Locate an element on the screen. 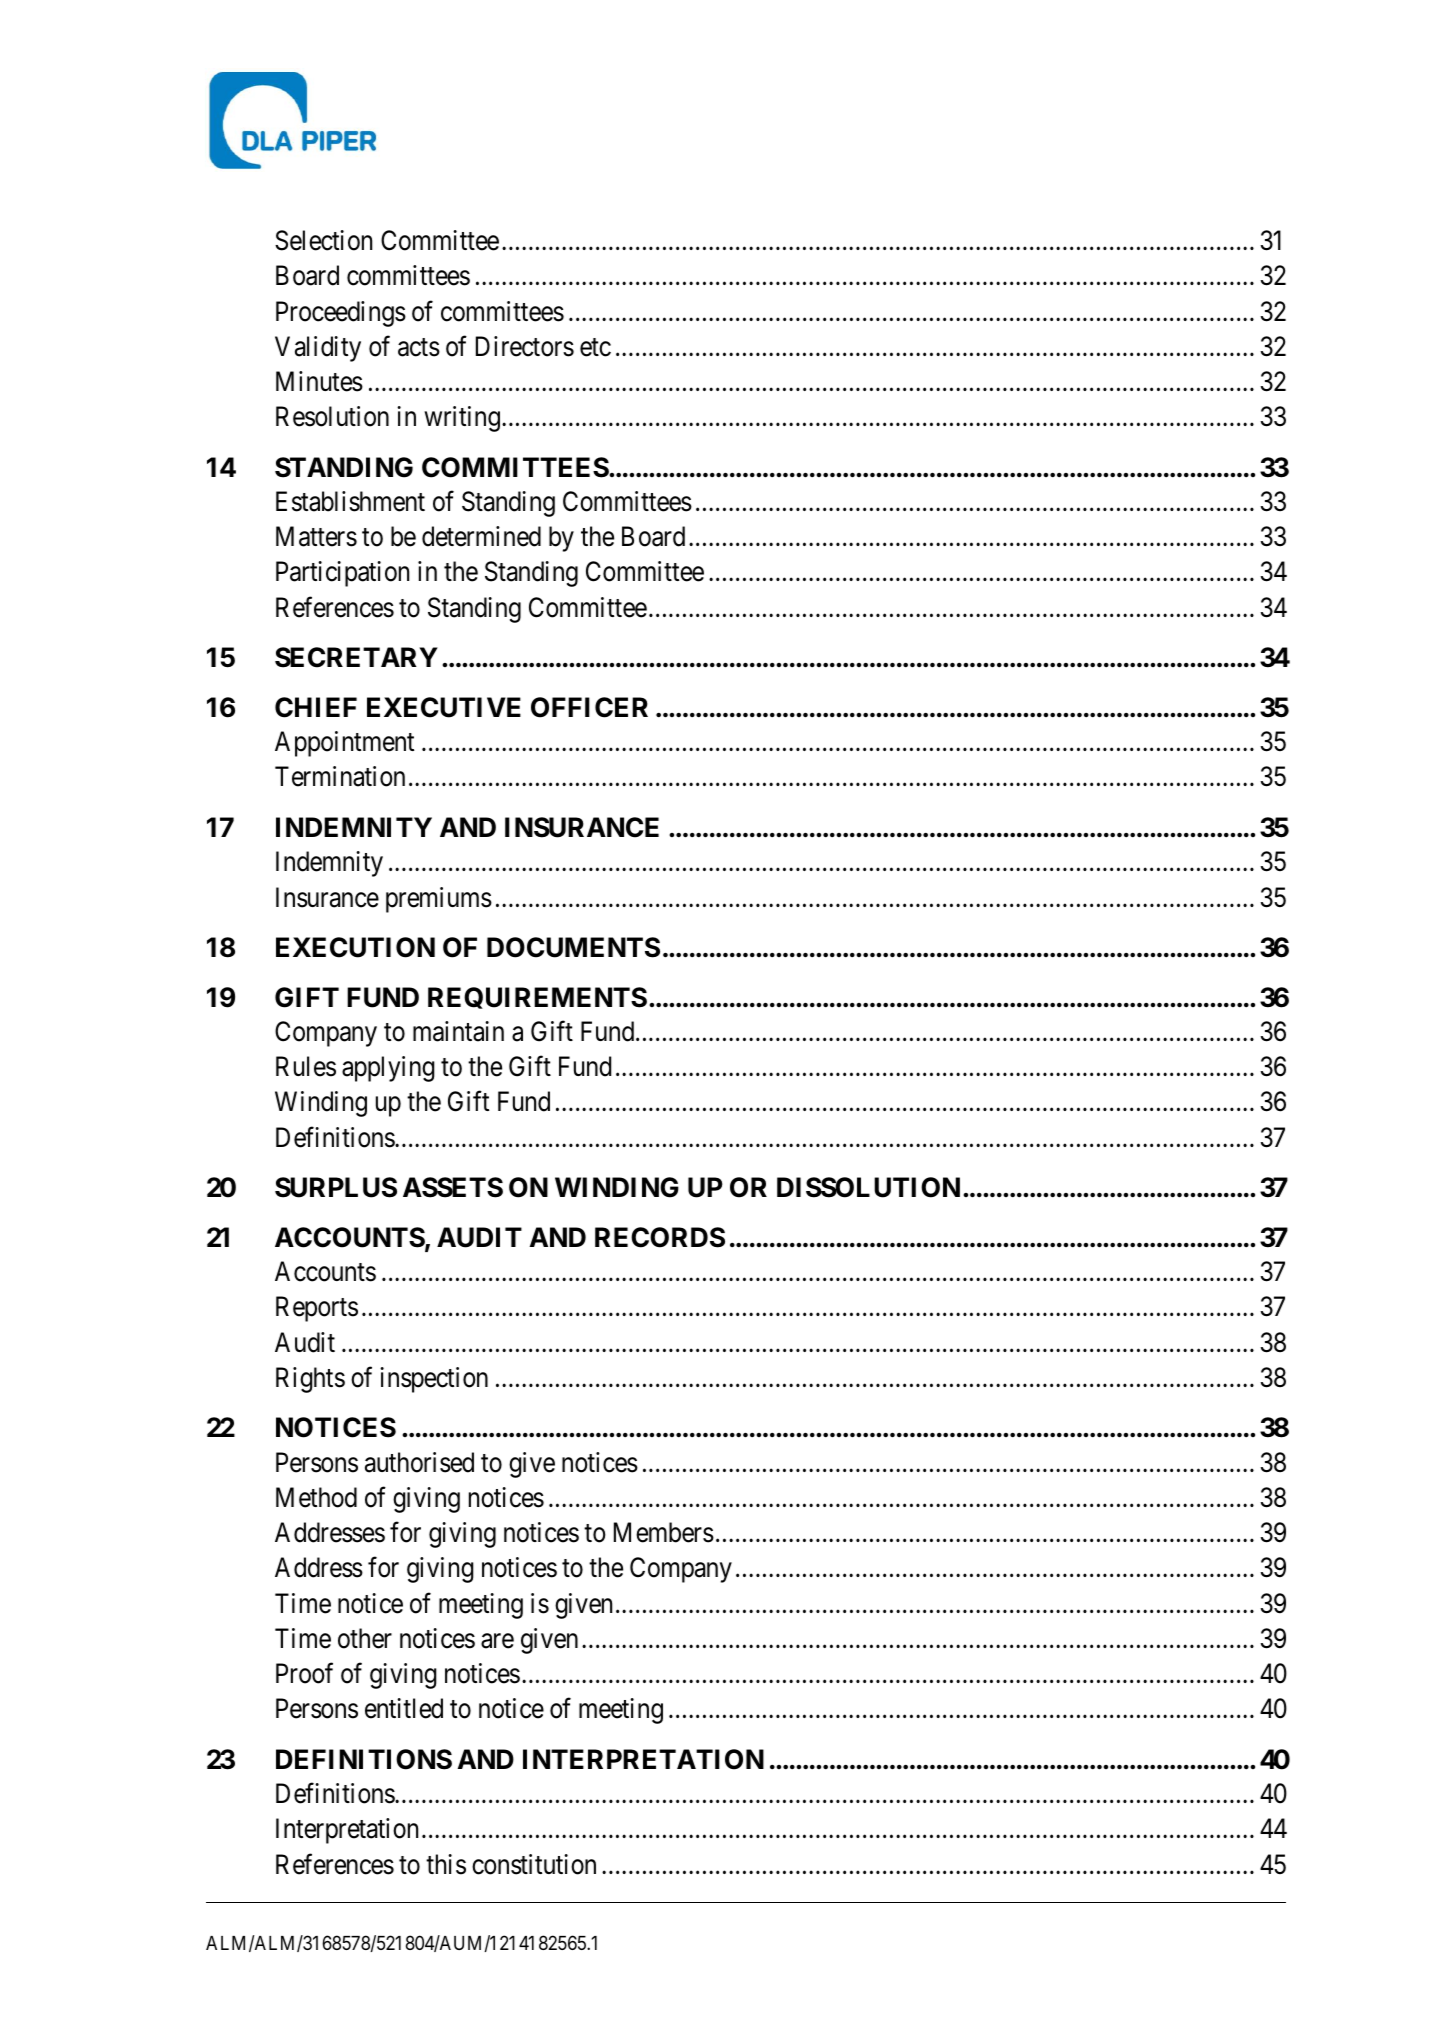 The height and width of the screenshot is (2037, 1440). Proof is located at coordinates (304, 1673).
